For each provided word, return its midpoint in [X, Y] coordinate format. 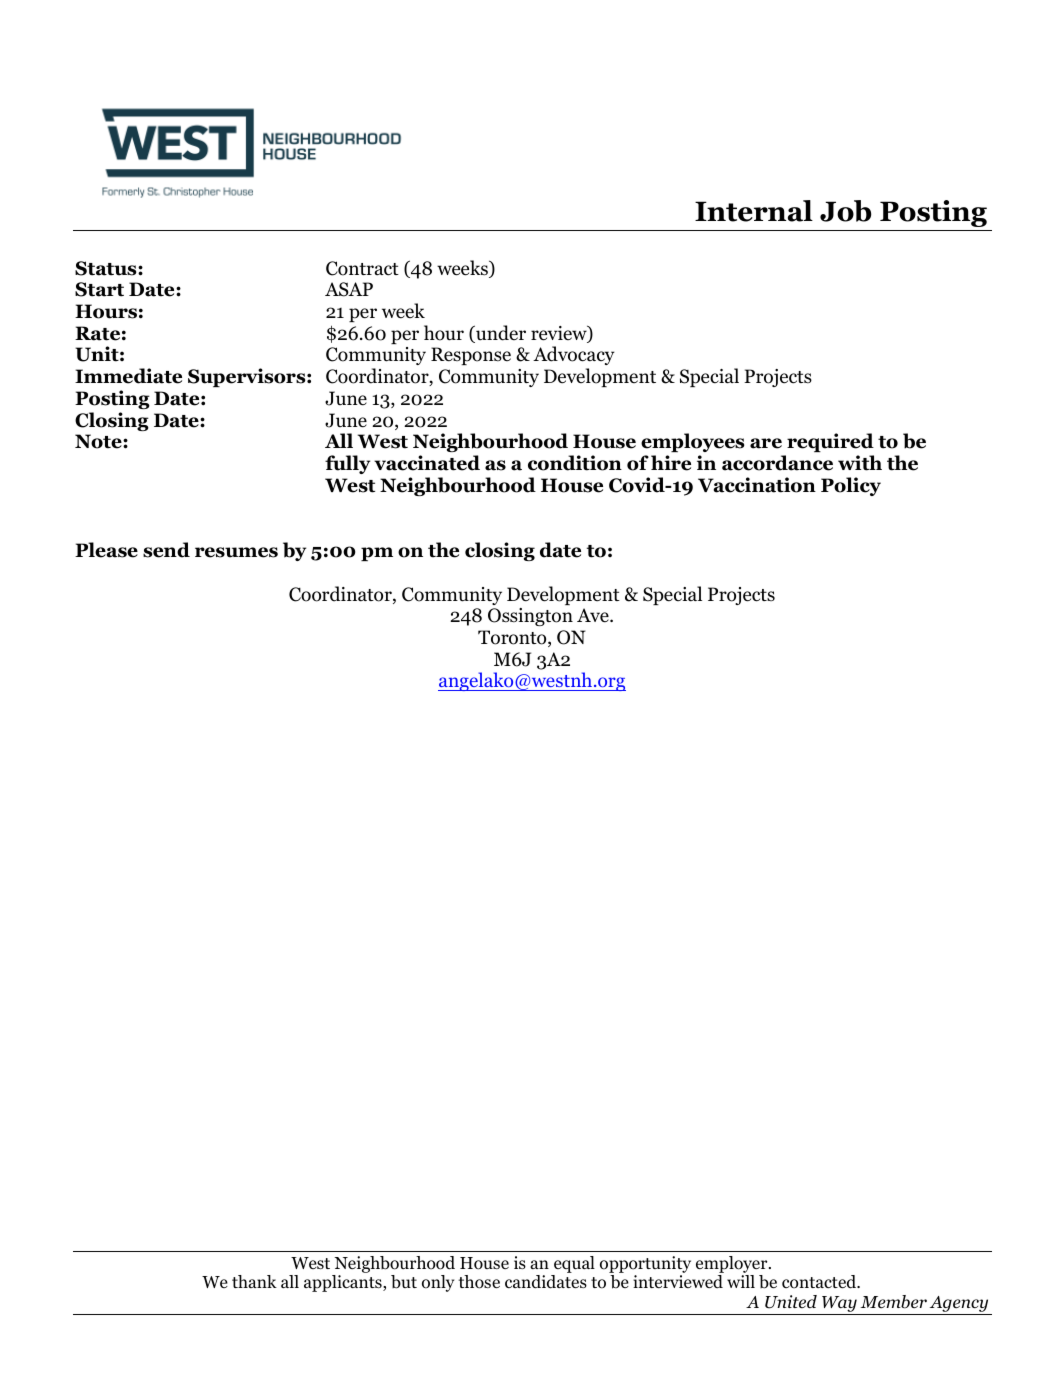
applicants [344, 1283]
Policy [851, 486]
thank [254, 1281]
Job [845, 211]
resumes [236, 552]
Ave [594, 615]
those [479, 1282]
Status [107, 268]
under [500, 334]
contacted [820, 1282]
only [438, 1283]
